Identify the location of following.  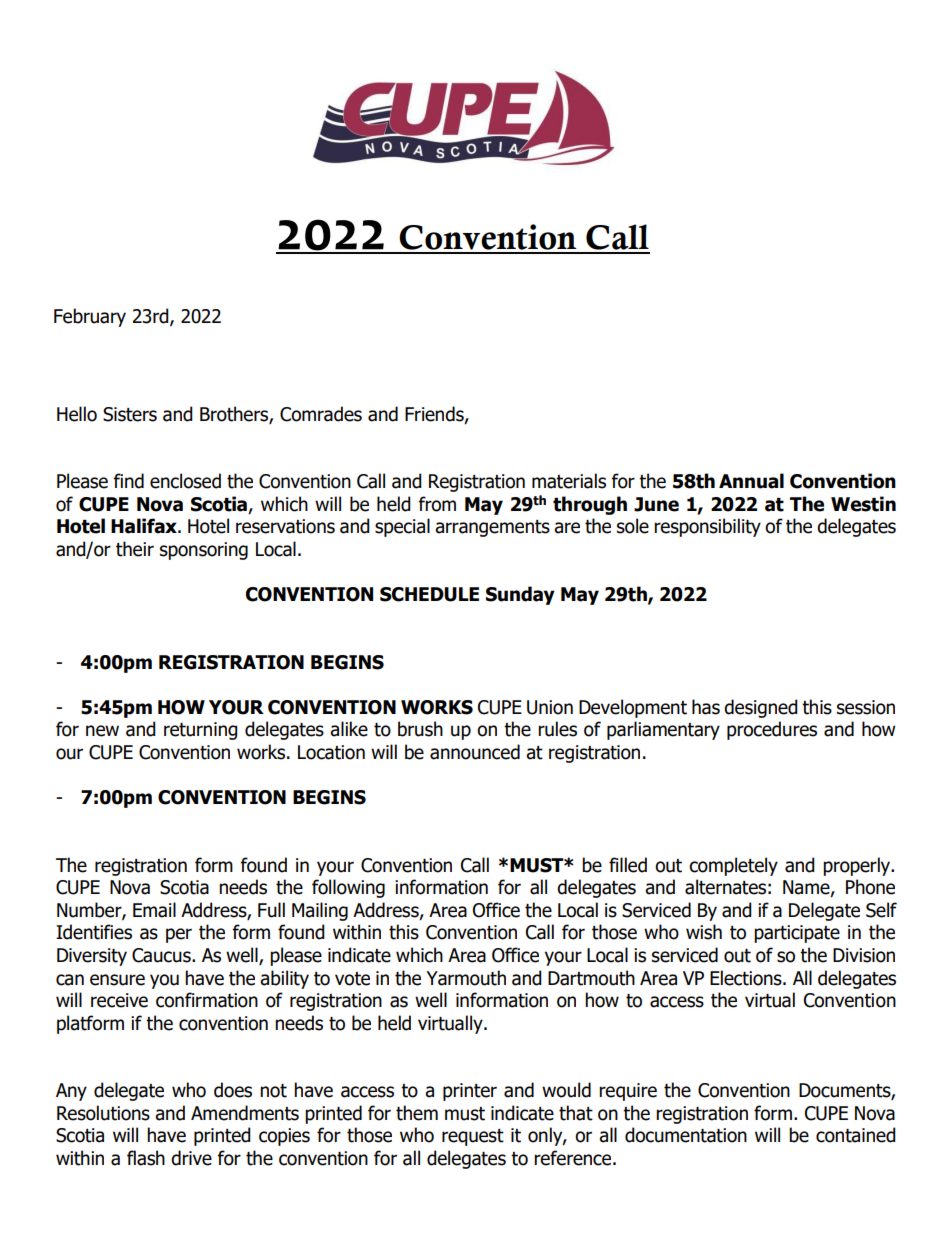
(348, 888).
